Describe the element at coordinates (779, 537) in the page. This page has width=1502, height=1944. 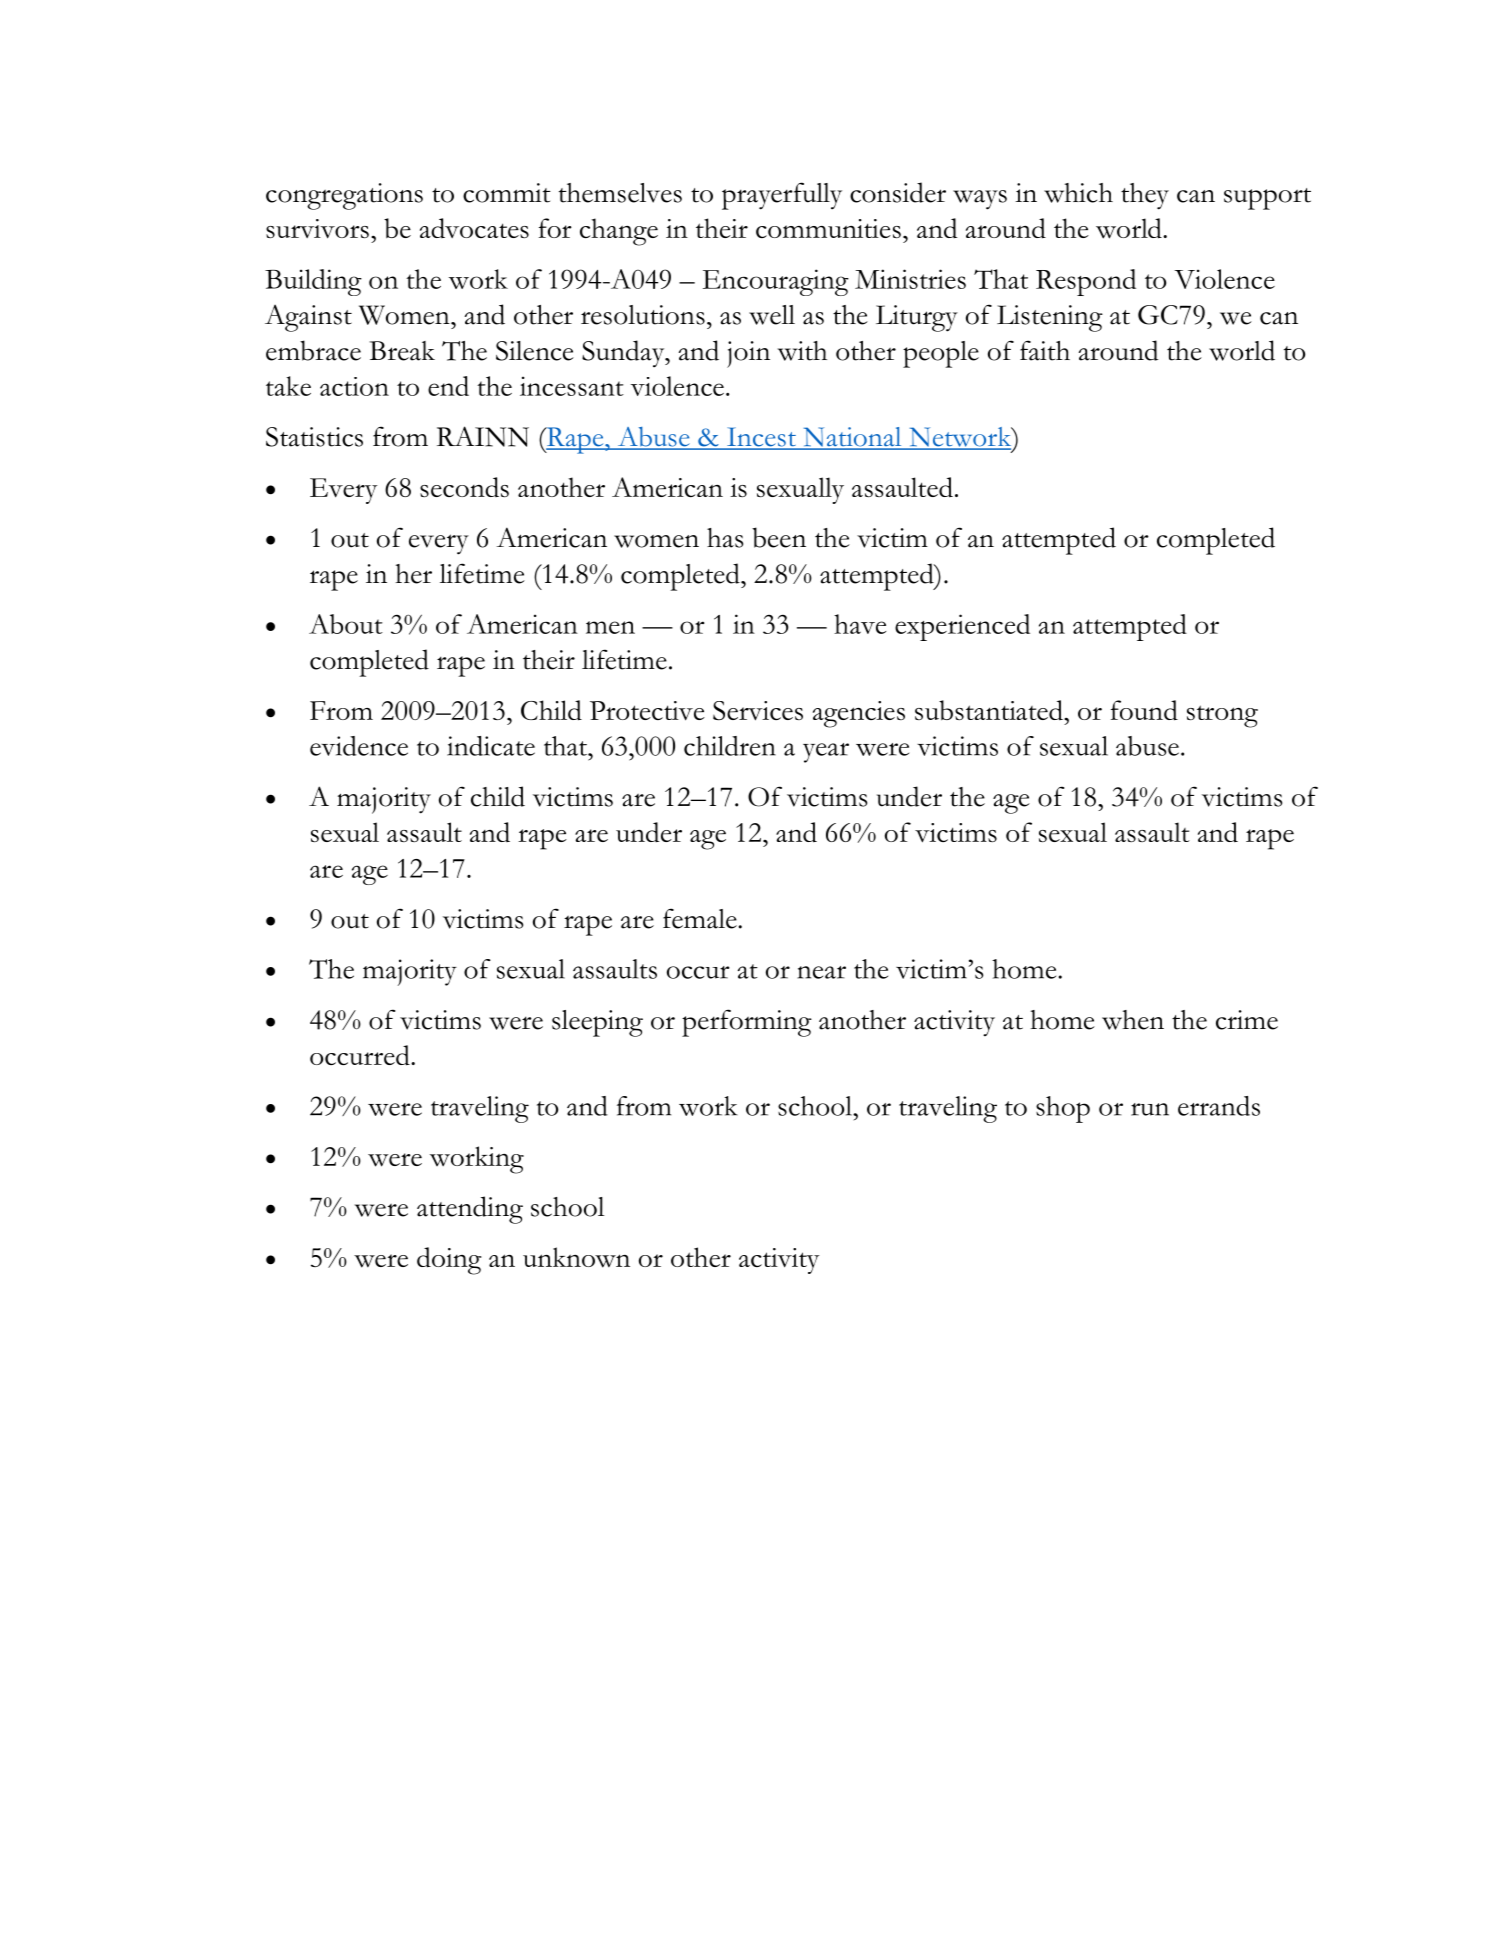
I see `been` at that location.
